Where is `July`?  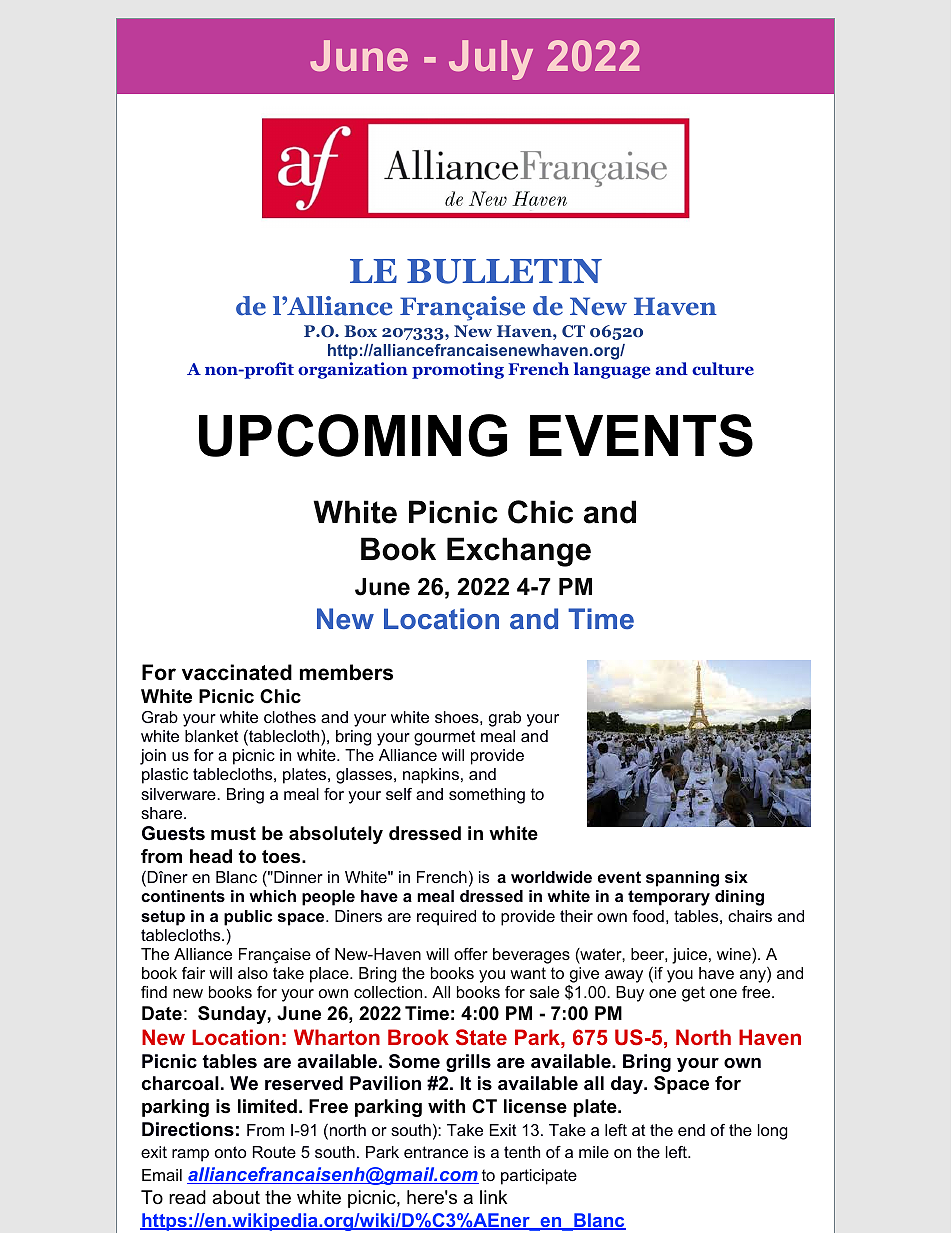
July is located at coordinates (491, 60).
